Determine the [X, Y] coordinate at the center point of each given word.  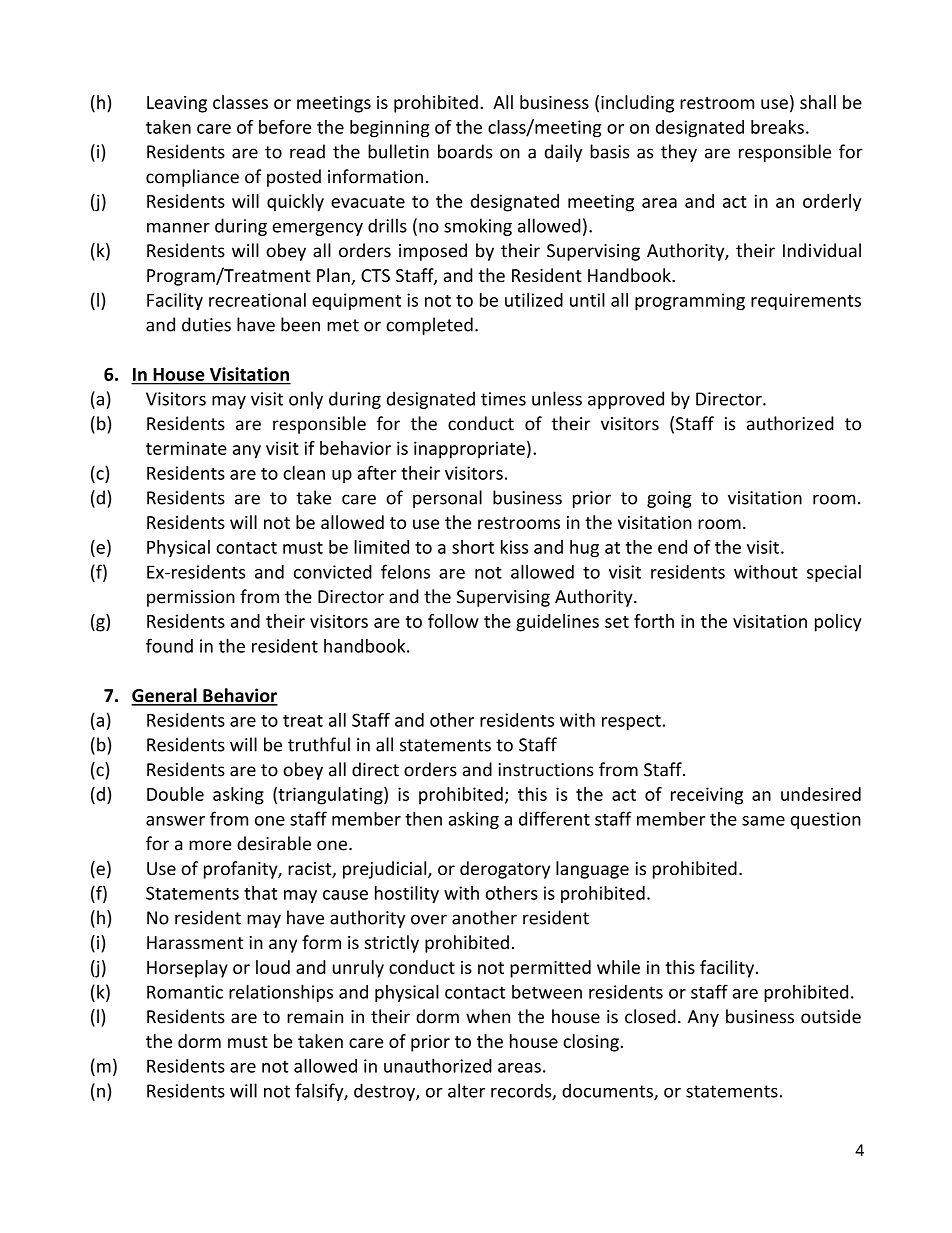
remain [315, 1017]
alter [466, 1090]
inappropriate [469, 450]
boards [465, 151]
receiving [707, 796]
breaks [777, 127]
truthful [319, 744]
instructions [546, 770]
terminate [186, 448]
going [669, 499]
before [285, 127]
